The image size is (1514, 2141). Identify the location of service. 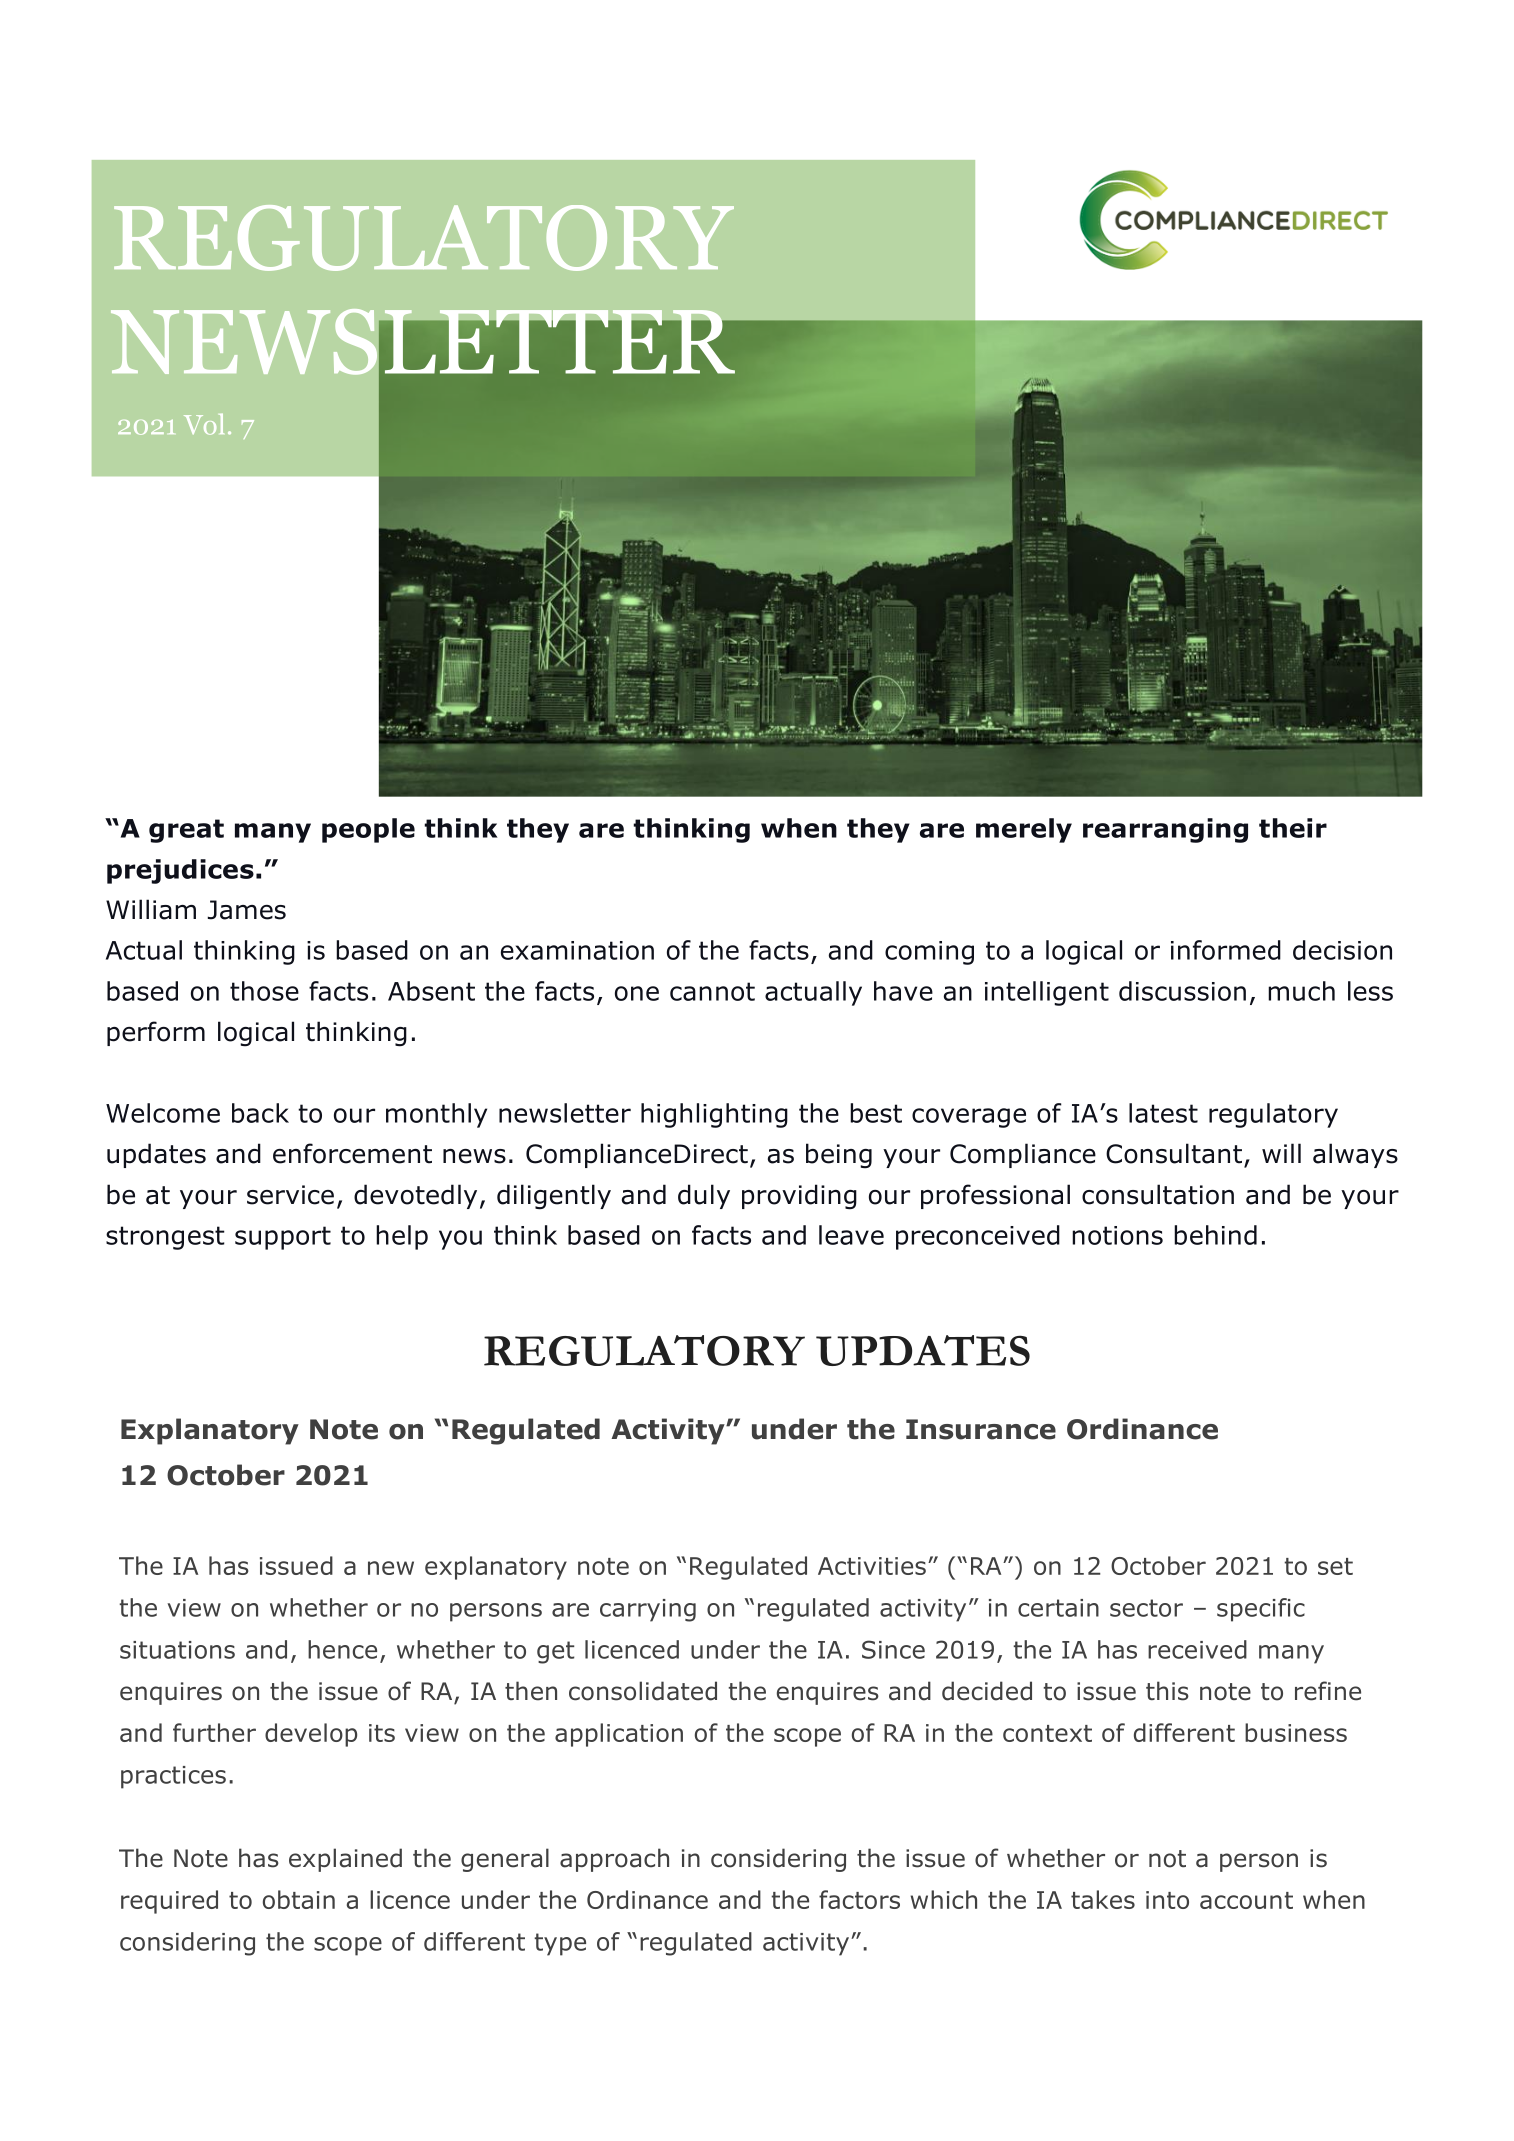
(290, 1195).
